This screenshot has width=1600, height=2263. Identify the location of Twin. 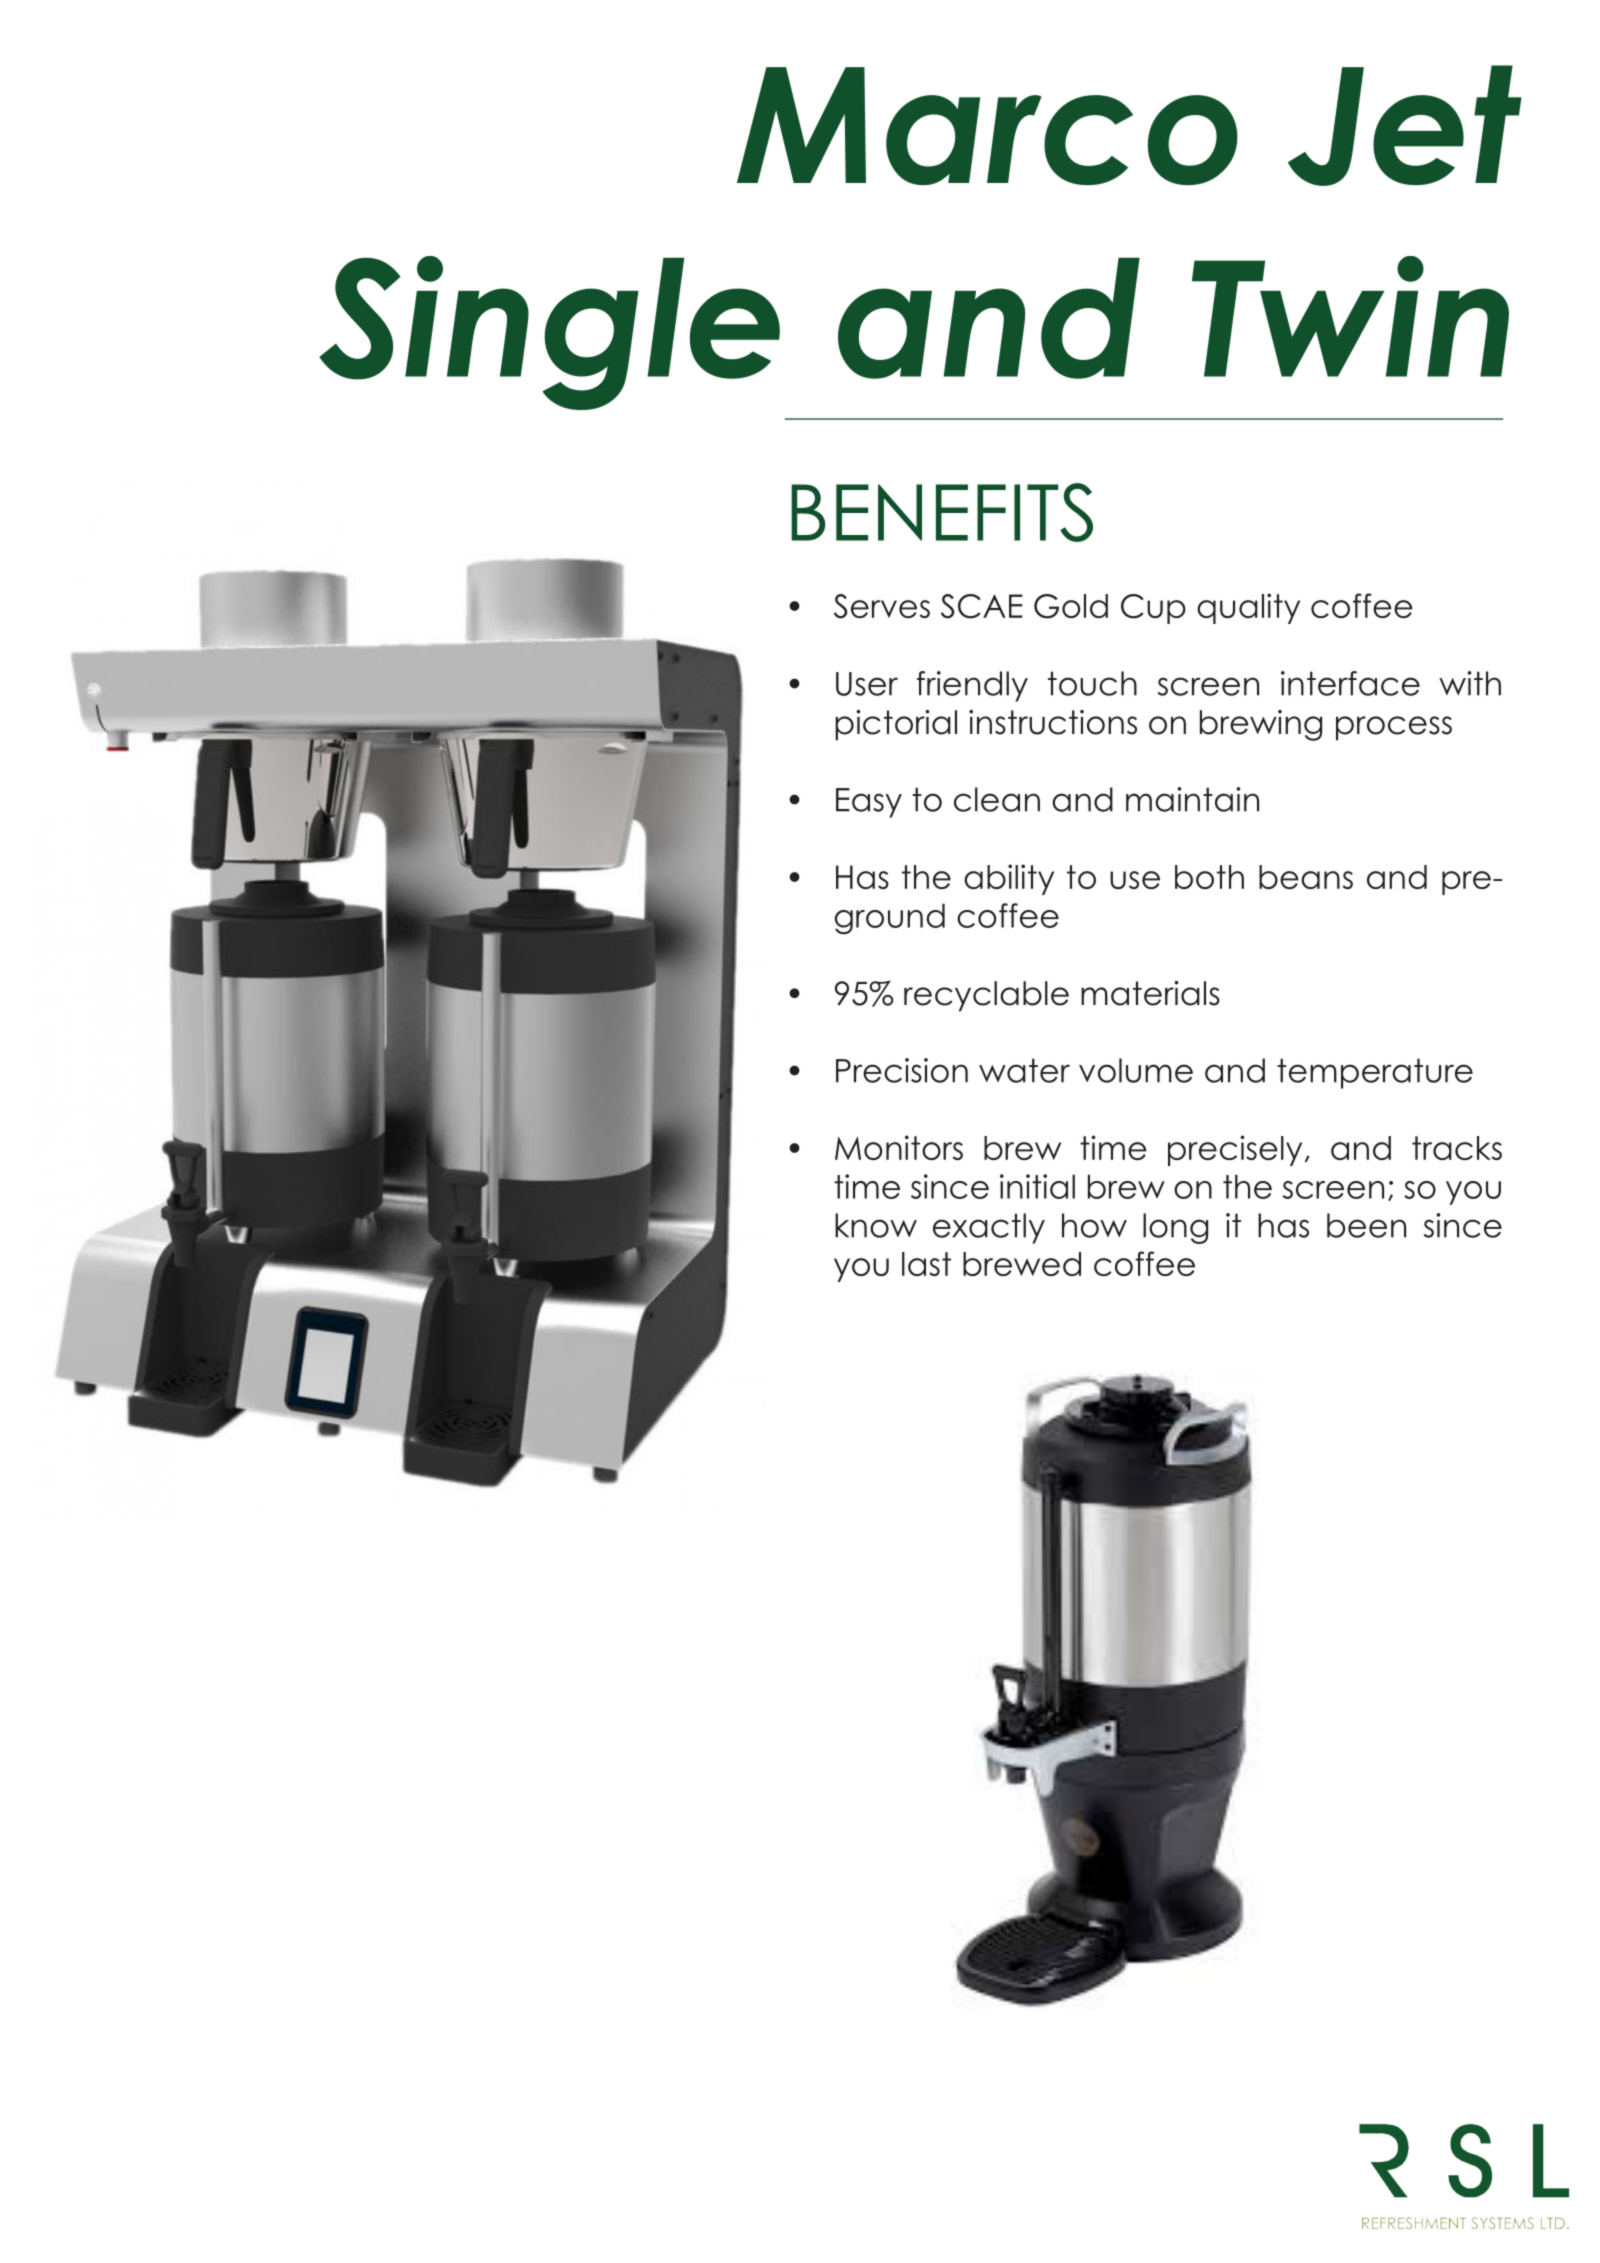
(1350, 316).
